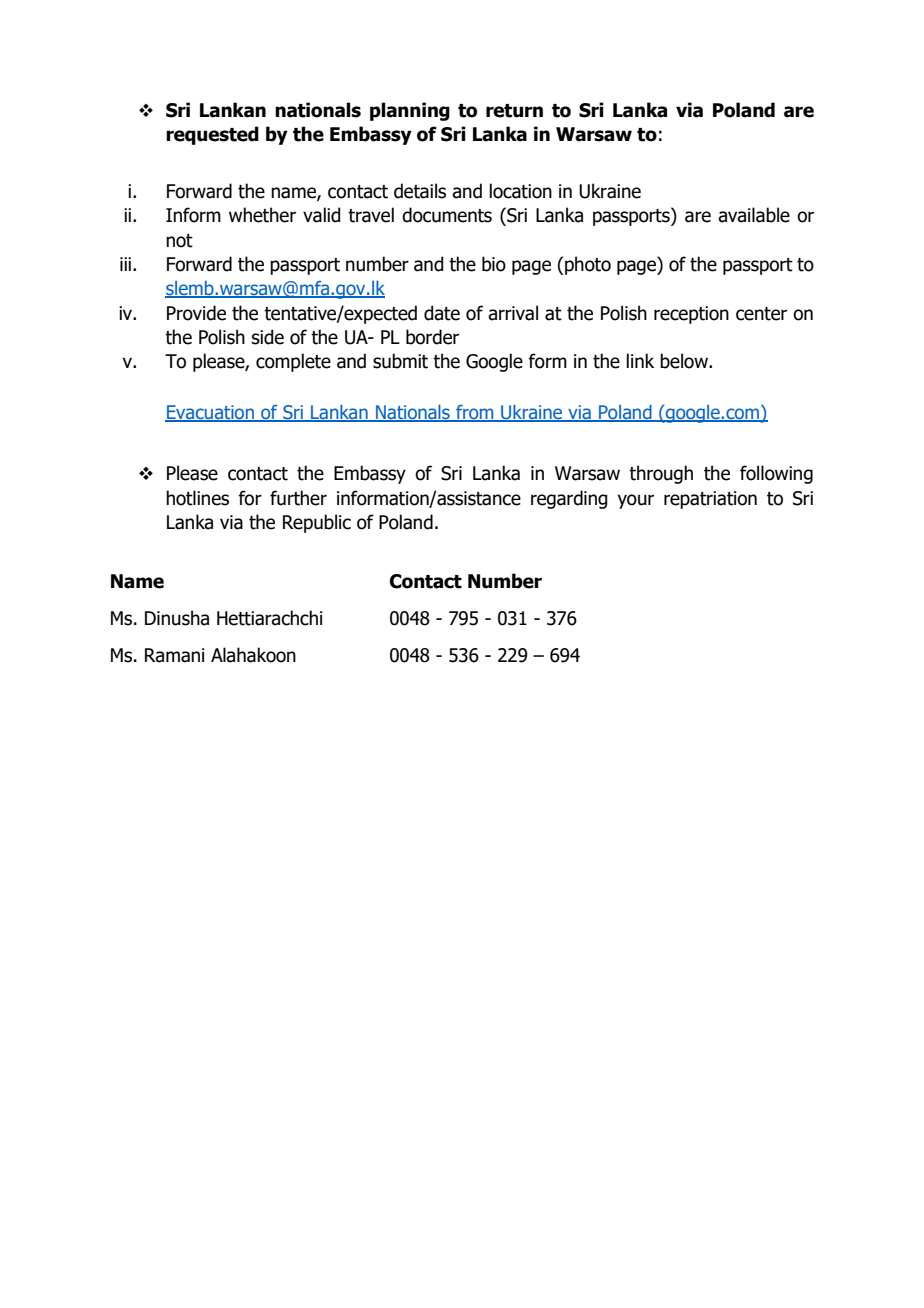 The width and height of the image is (924, 1308). I want to click on requested, so click(212, 135).
